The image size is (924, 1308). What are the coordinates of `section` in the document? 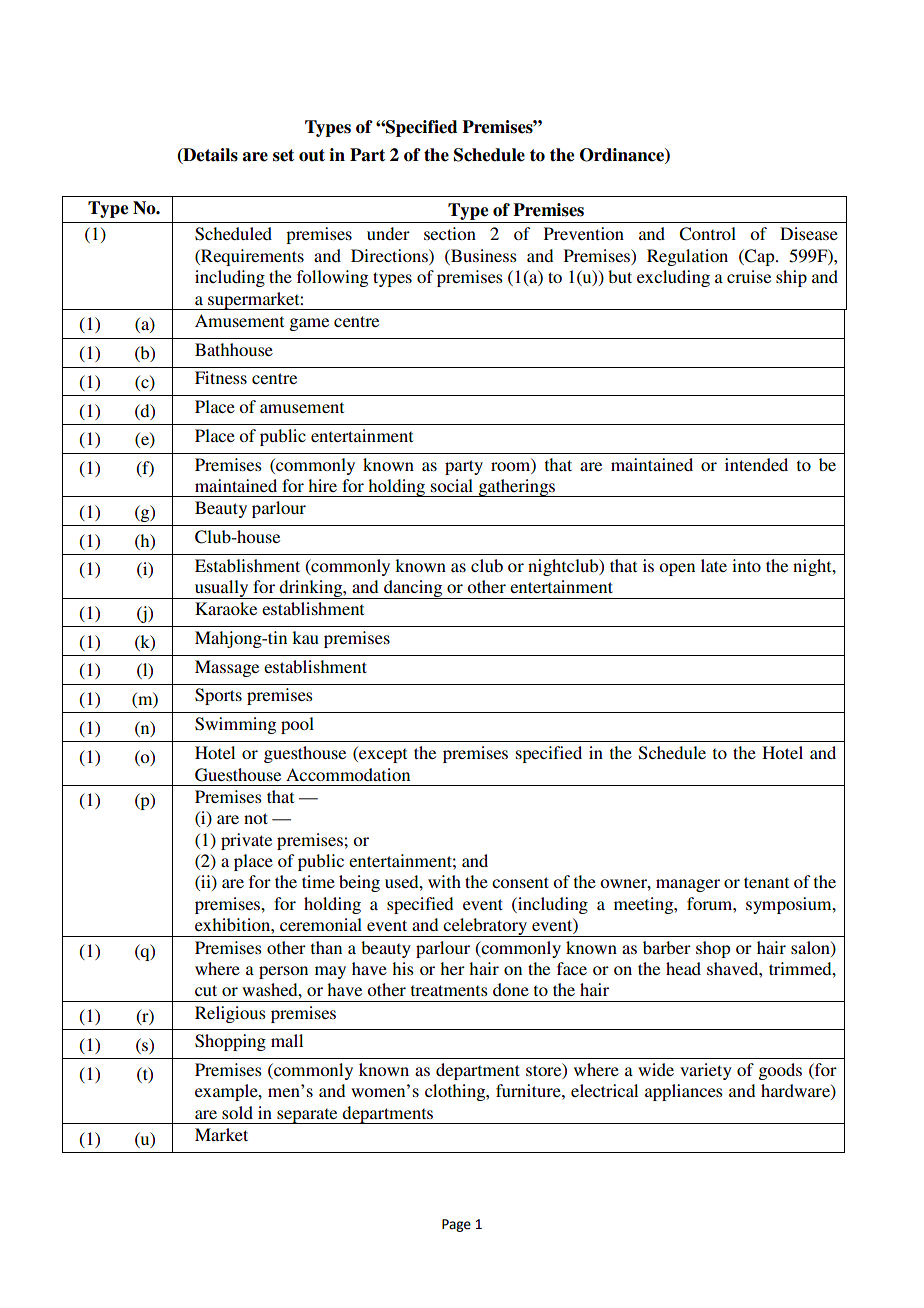 It's located at (450, 233).
